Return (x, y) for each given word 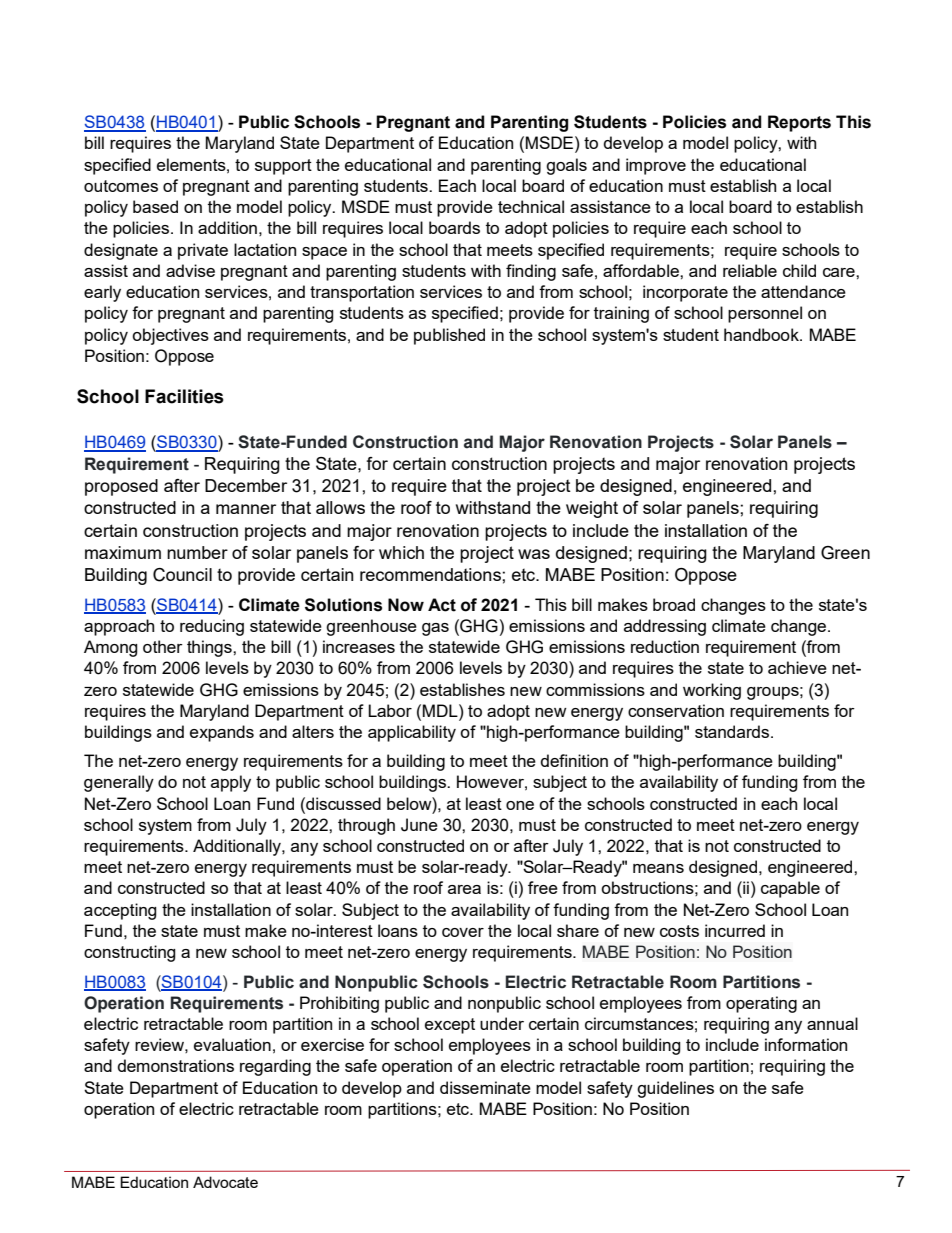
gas (435, 629)
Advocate (225, 1182)
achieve (797, 667)
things (210, 648)
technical (531, 206)
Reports (799, 123)
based (155, 206)
